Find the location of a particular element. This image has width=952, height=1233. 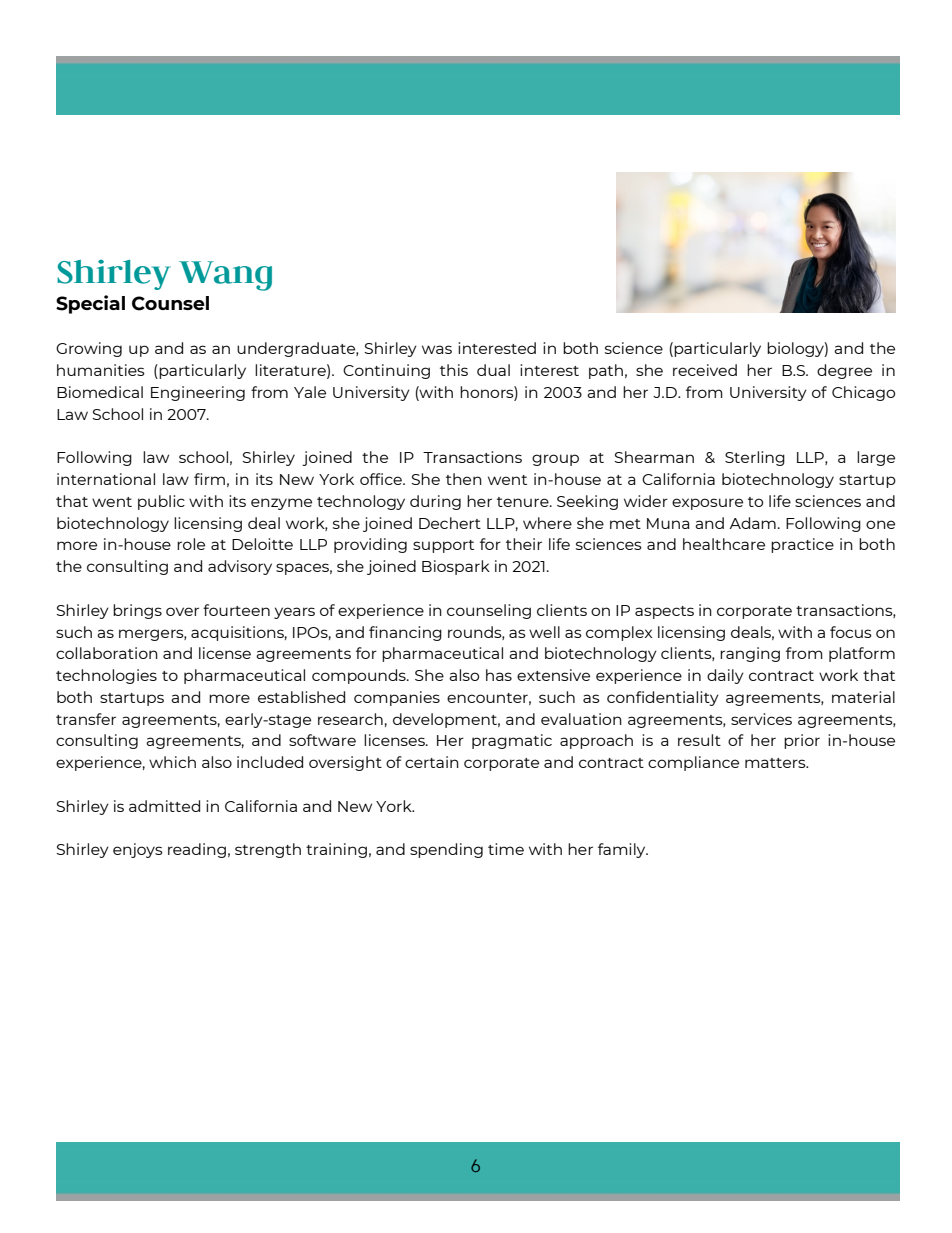

Wang is located at coordinates (225, 276).
